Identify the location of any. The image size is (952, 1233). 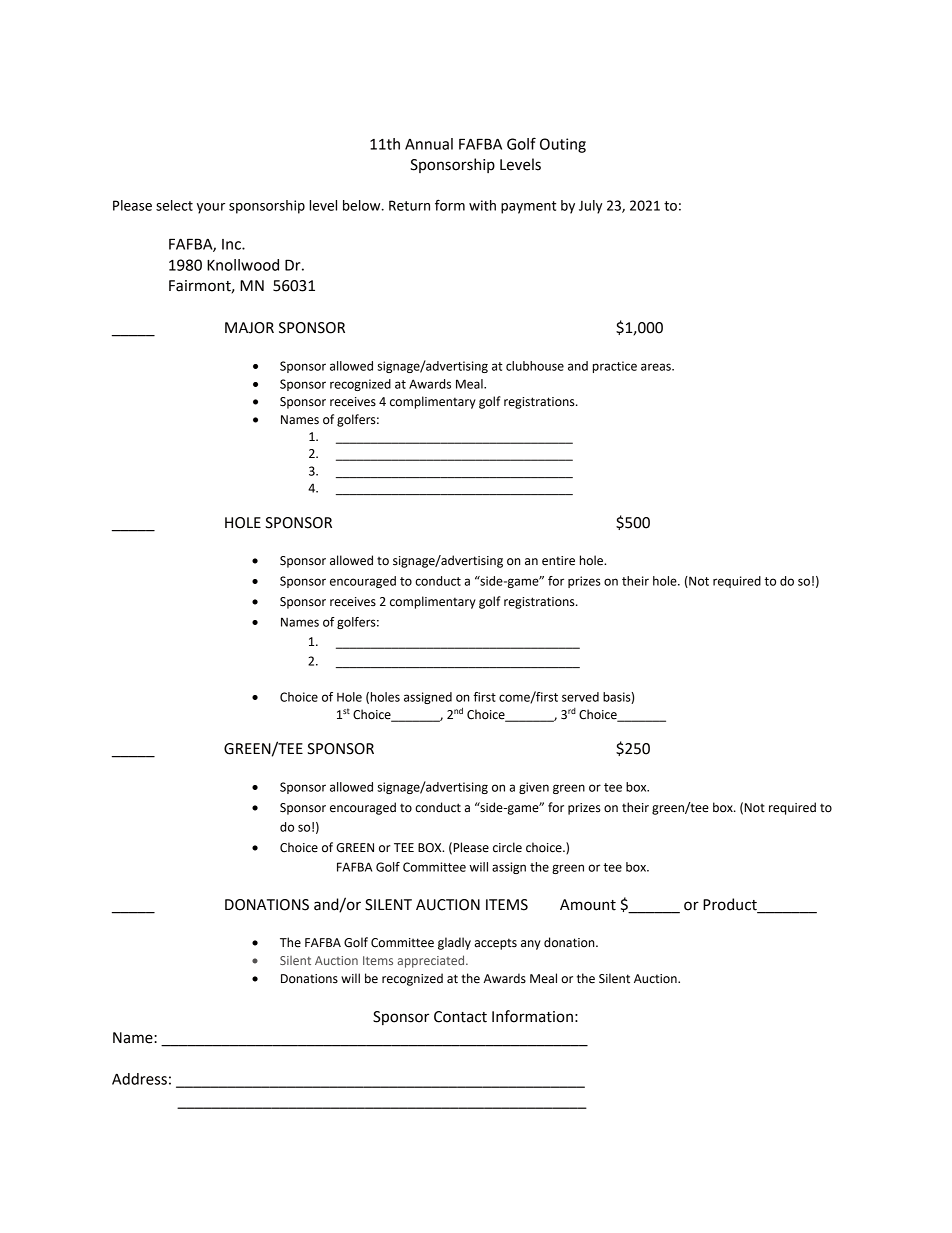
(531, 945).
